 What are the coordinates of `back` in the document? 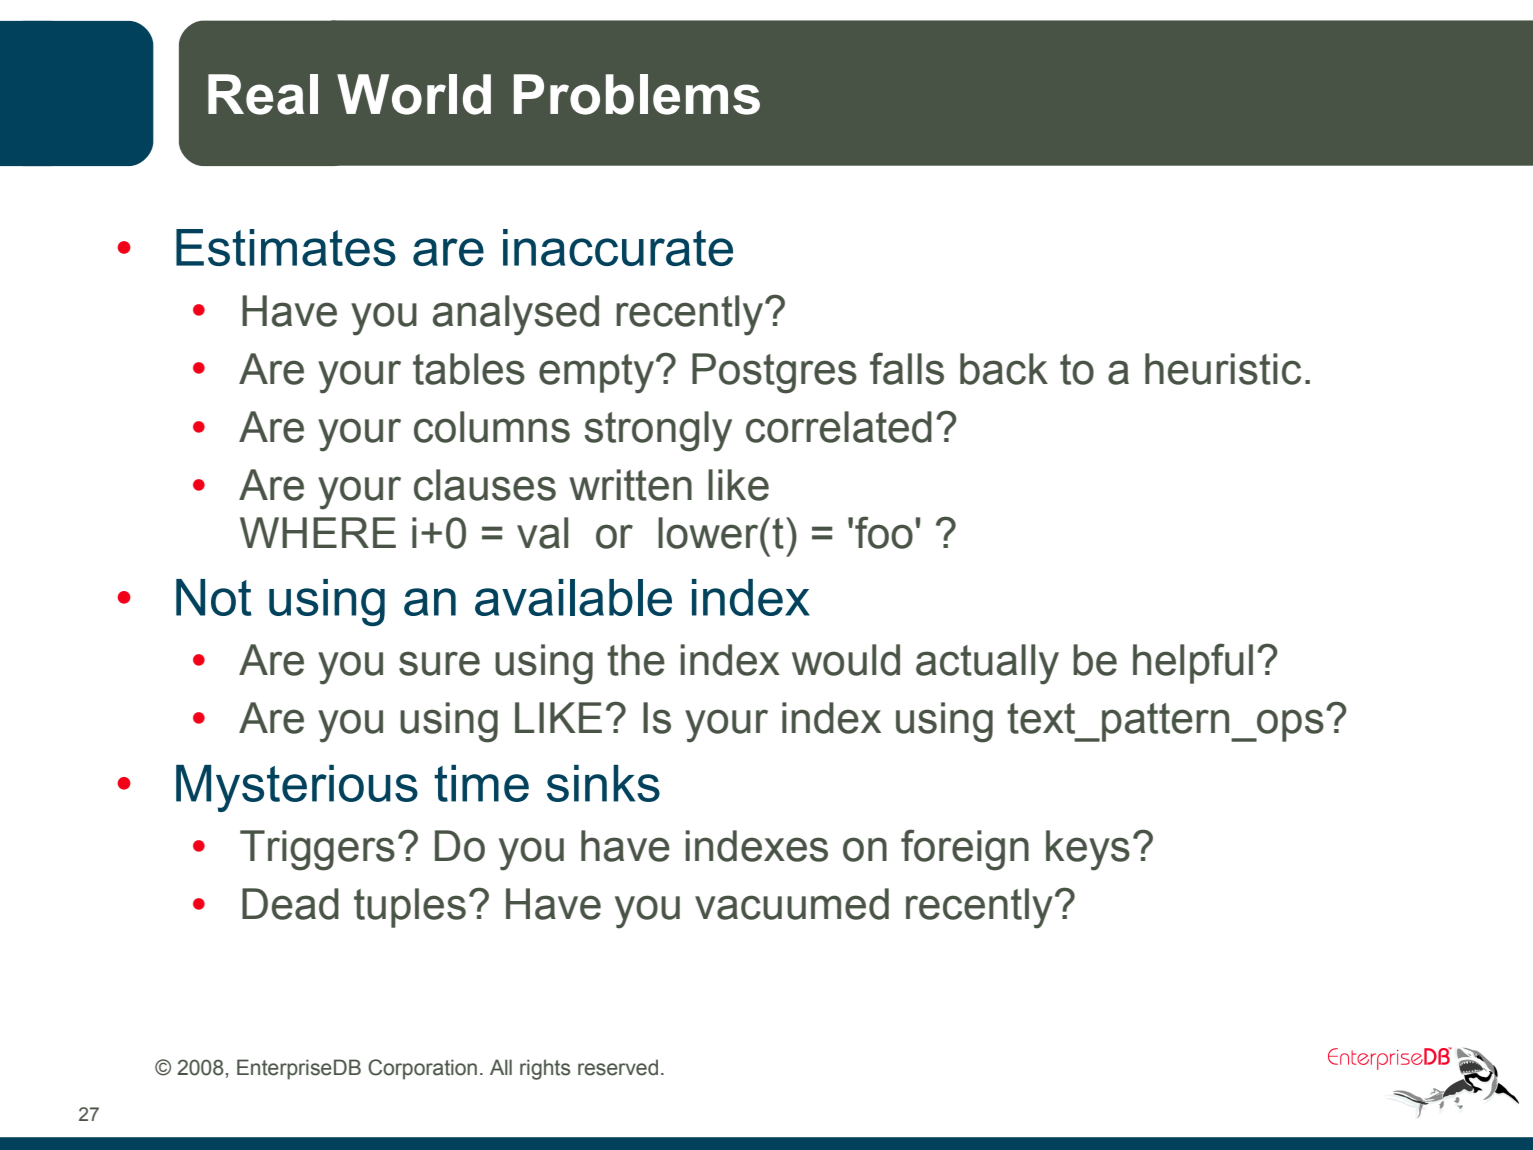 It's located at (1004, 369).
